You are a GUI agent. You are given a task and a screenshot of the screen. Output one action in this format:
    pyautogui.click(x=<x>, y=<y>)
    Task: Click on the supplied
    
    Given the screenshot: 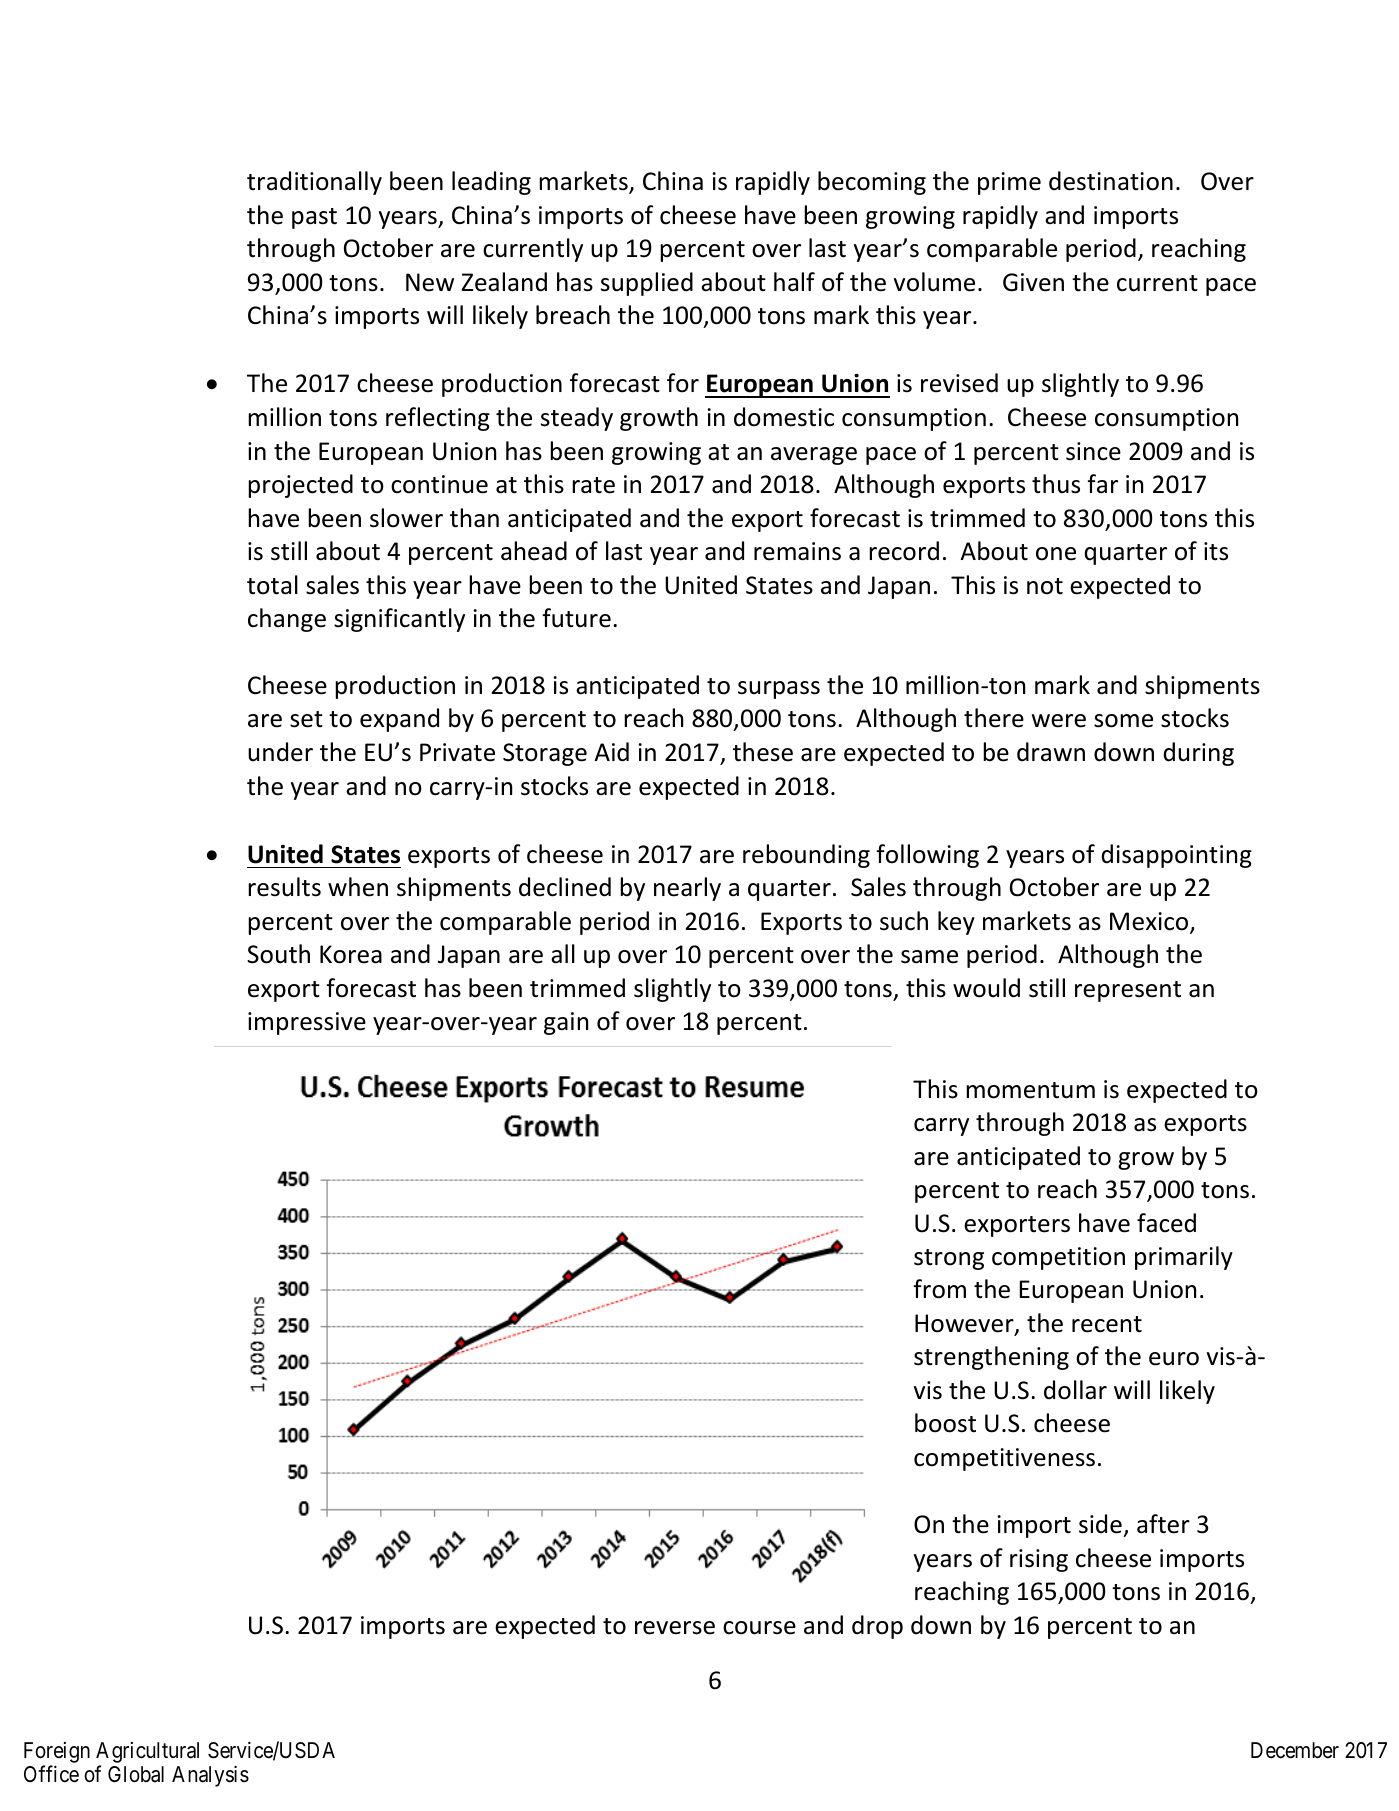 What is the action you would take?
    pyautogui.click(x=647, y=284)
